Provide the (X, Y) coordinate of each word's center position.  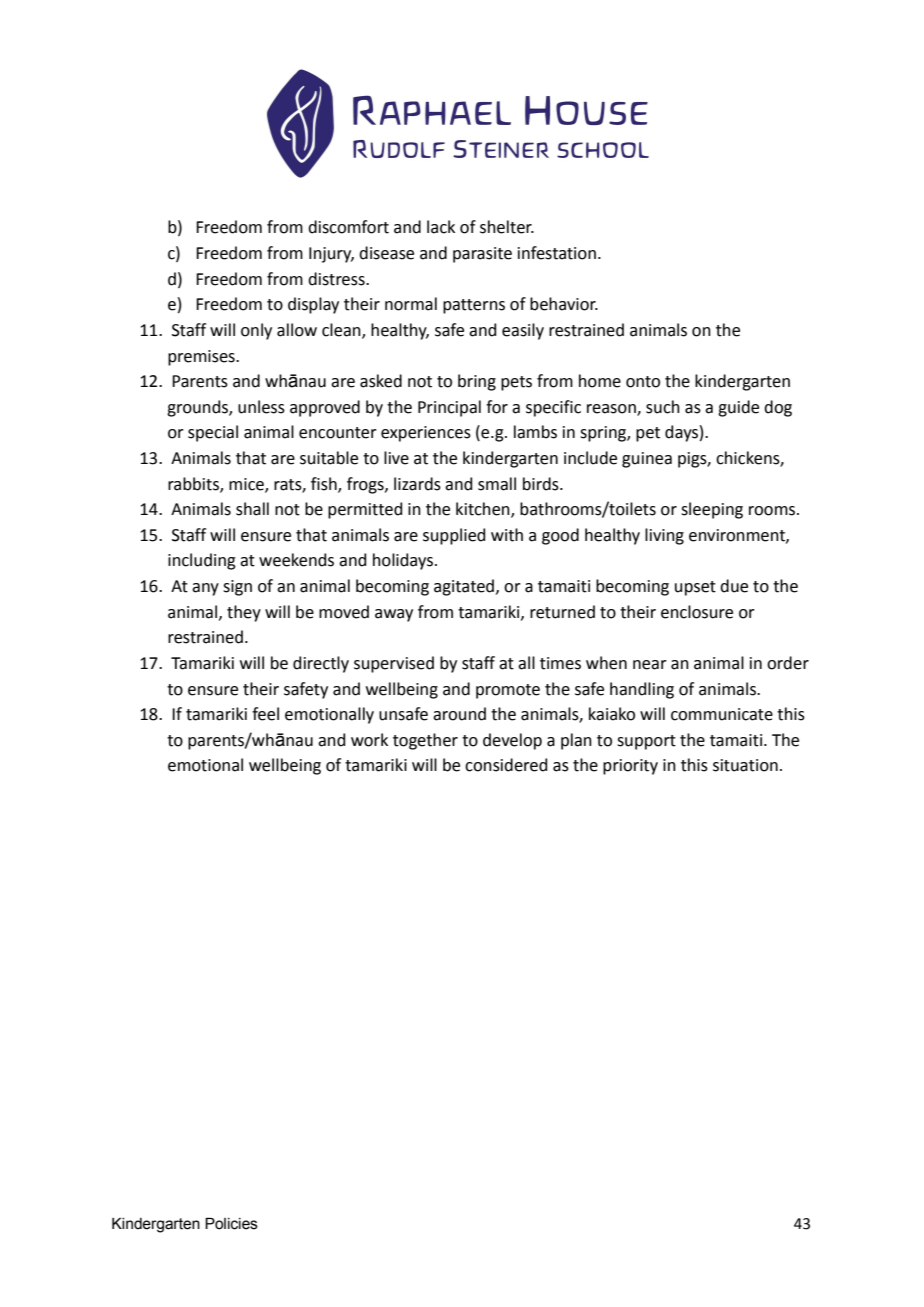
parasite (482, 255)
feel (265, 714)
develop (512, 741)
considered (506, 765)
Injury (331, 255)
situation (745, 765)
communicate (722, 714)
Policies (231, 1224)
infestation (557, 253)
